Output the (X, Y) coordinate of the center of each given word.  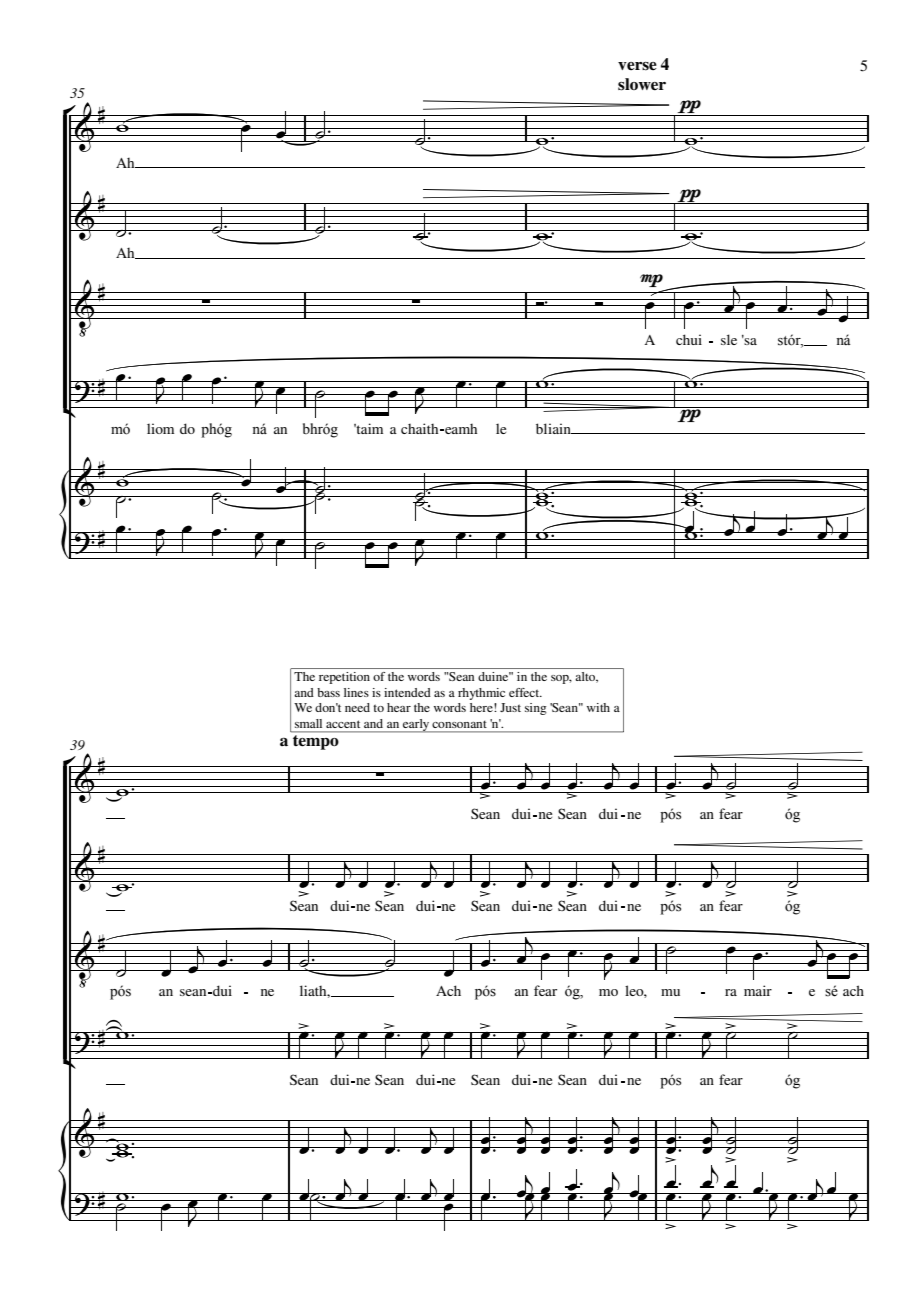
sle (729, 339)
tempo (315, 742)
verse (637, 66)
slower (642, 84)
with (598, 707)
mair (758, 990)
